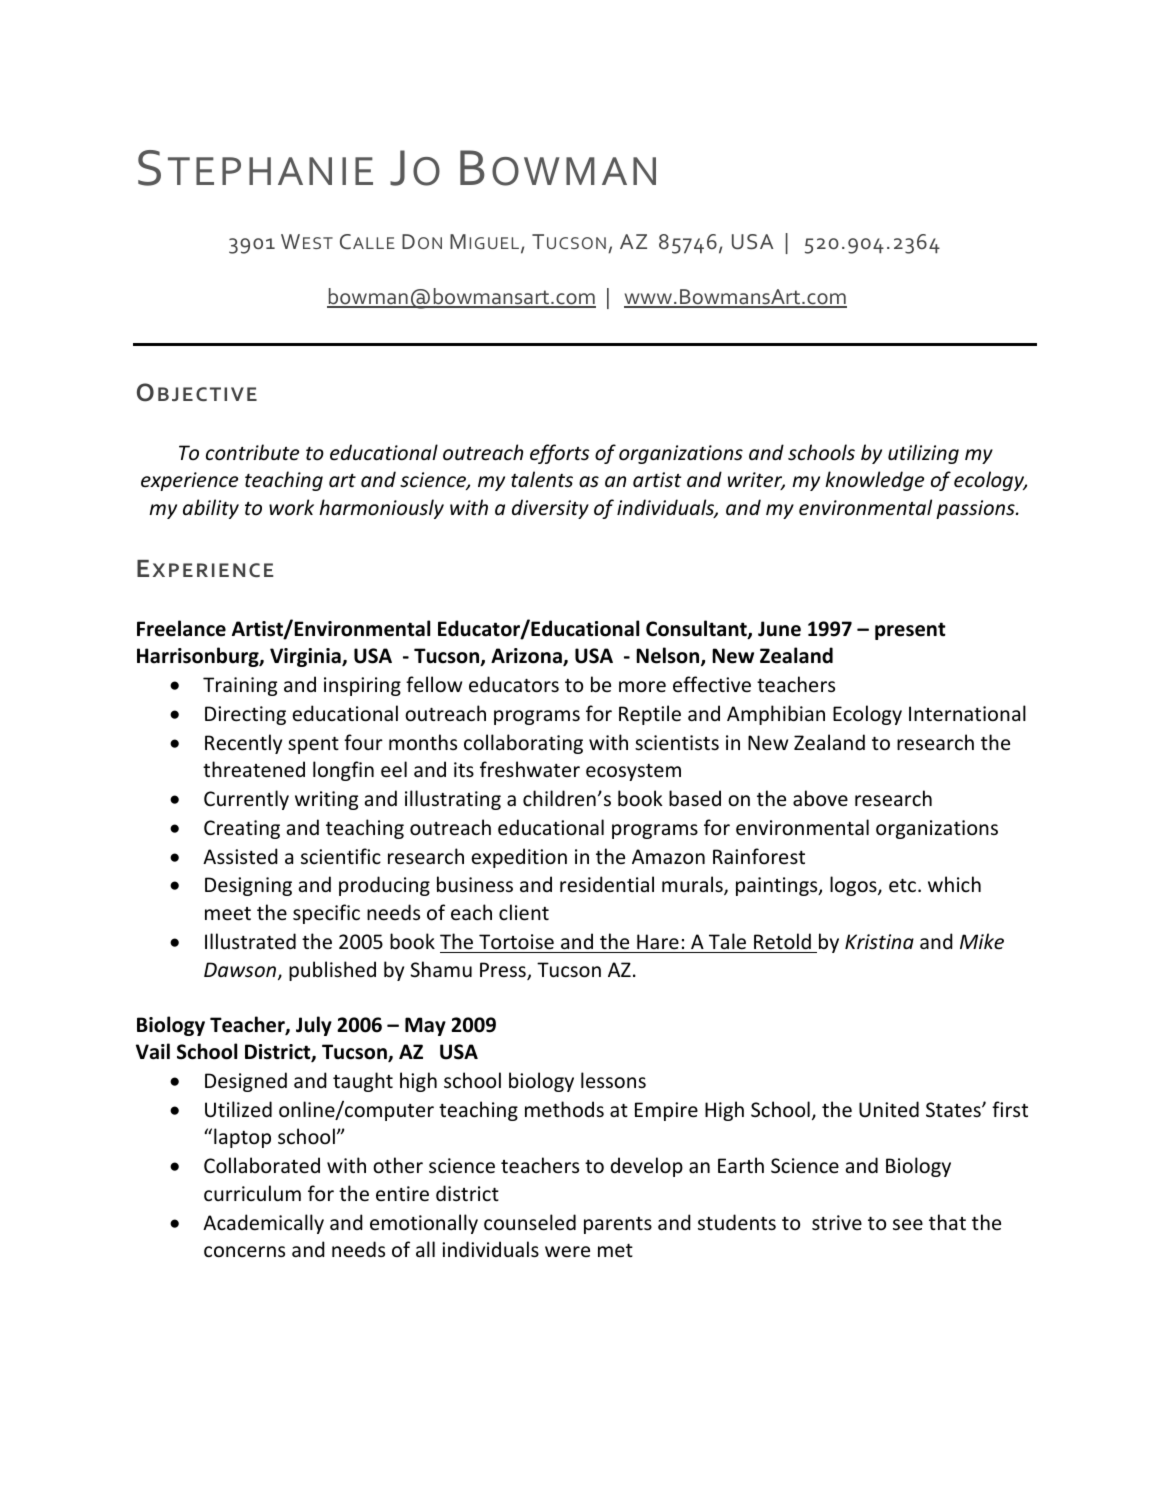 The height and width of the screenshot is (1492, 1153). I want to click on Academically, so click(263, 1224).
